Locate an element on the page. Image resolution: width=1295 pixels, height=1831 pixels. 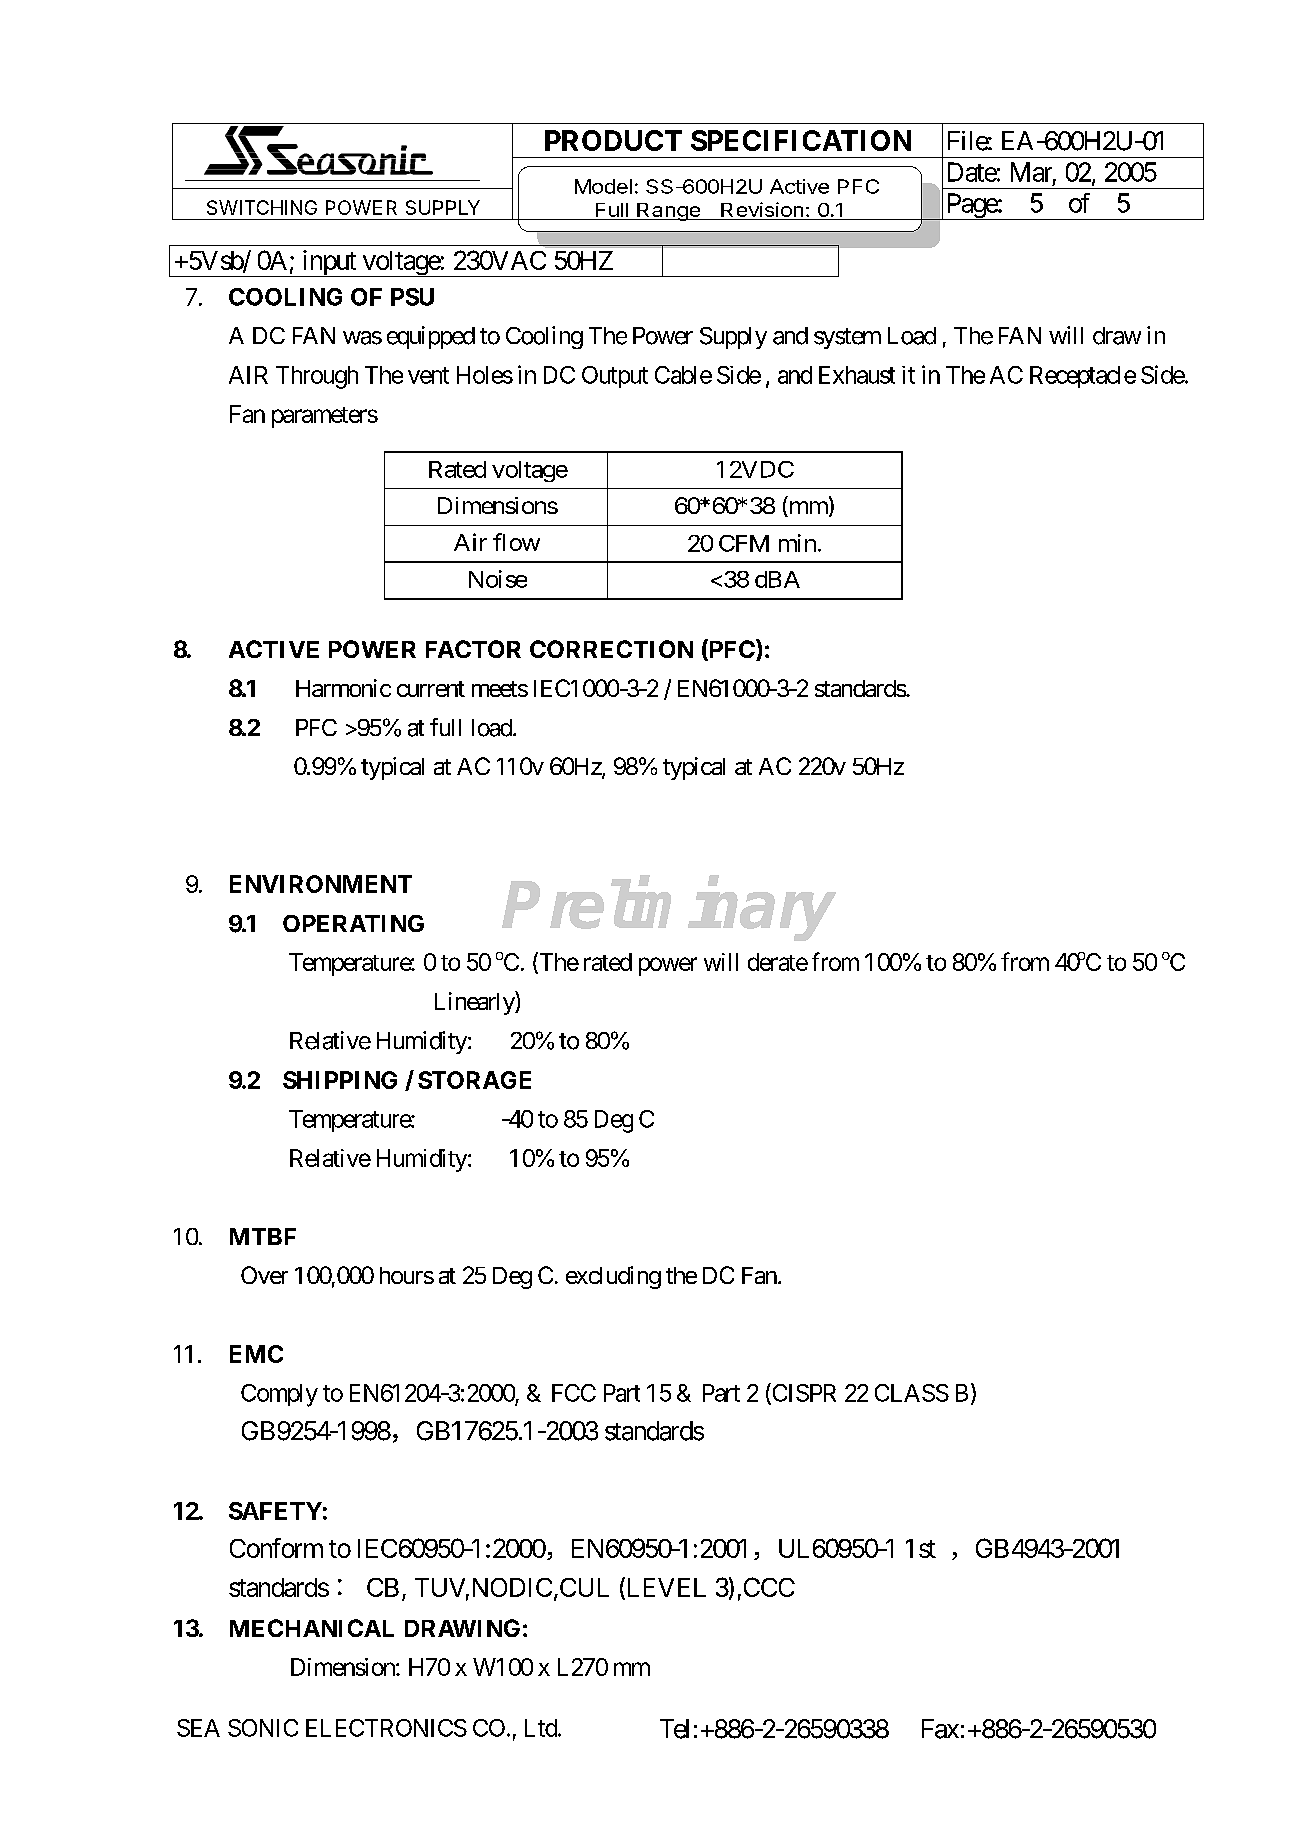
SPECIFICATION is located at coordinates (801, 140).
